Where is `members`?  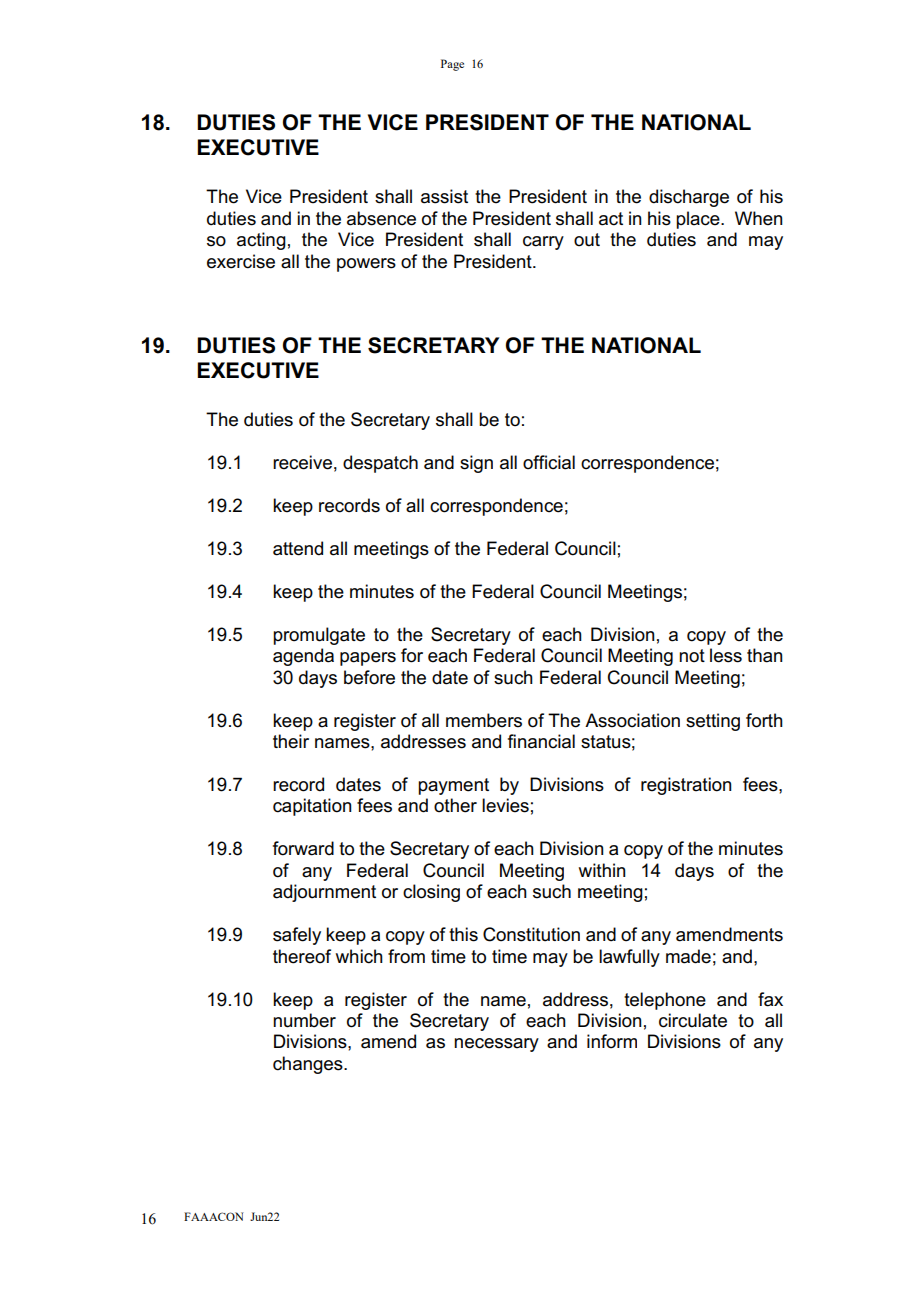 members is located at coordinates (484, 720).
